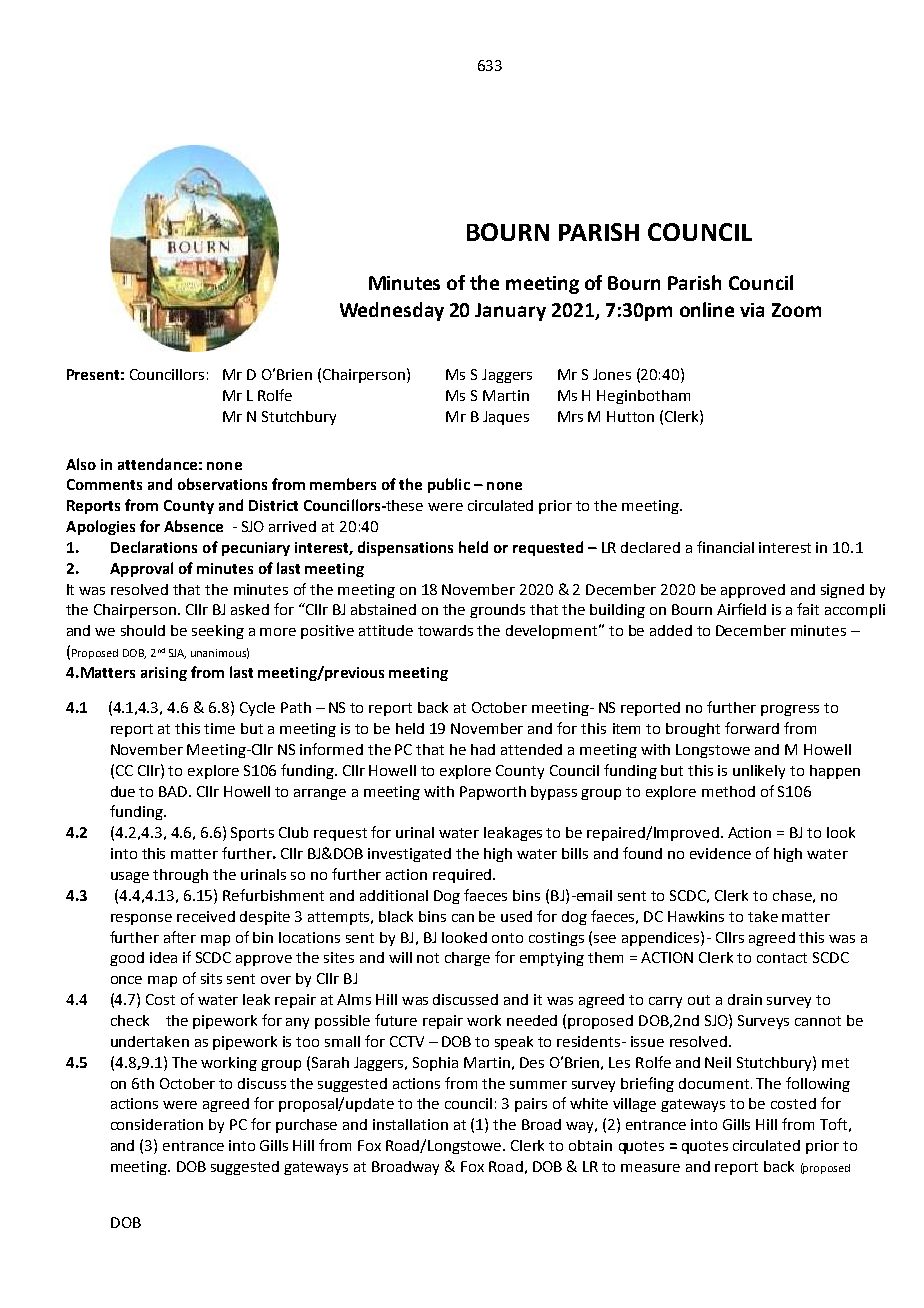 The width and height of the page is (924, 1308). What do you see at coordinates (752, 310) in the page?
I see `via` at bounding box center [752, 310].
